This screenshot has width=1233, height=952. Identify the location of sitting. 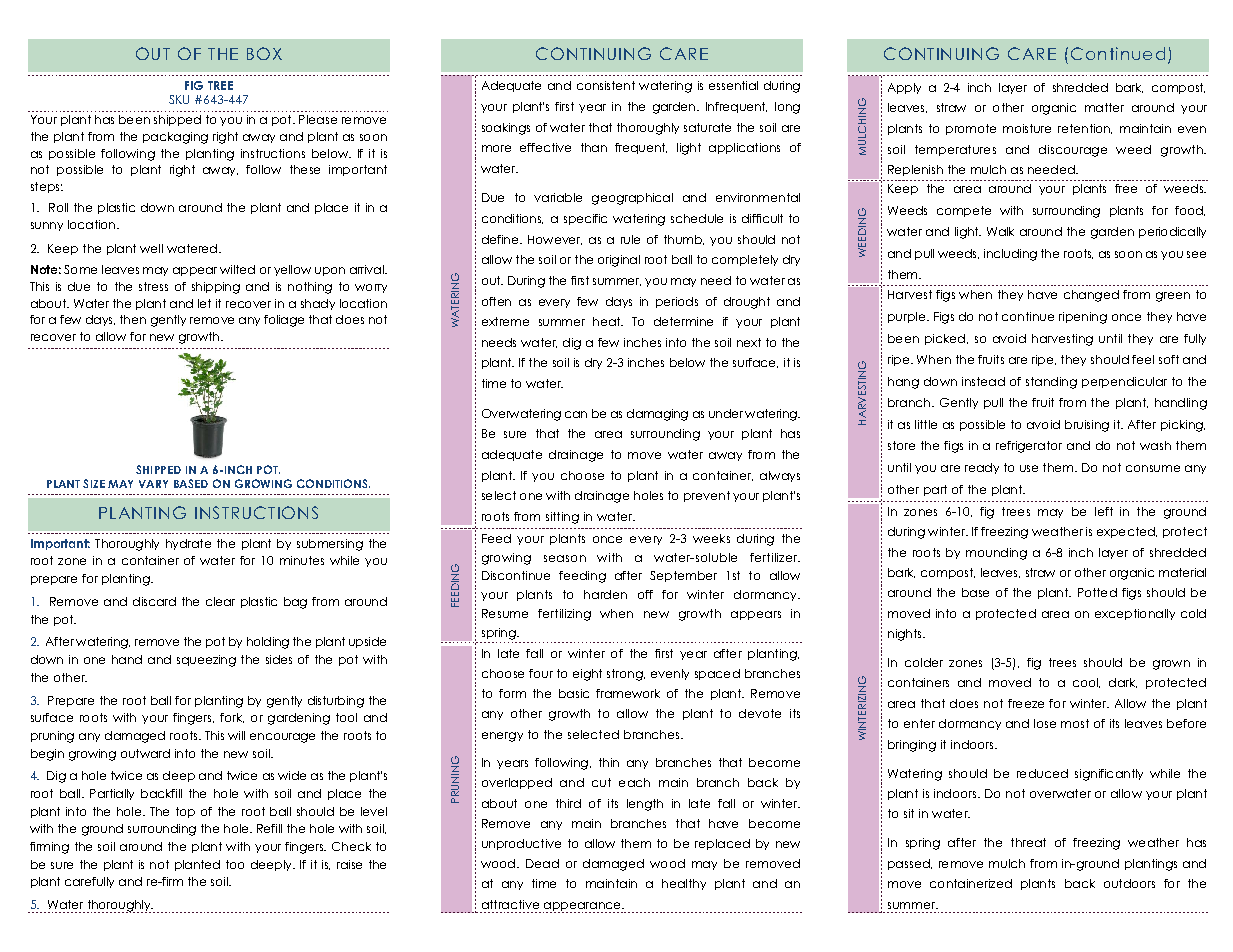
(562, 518).
